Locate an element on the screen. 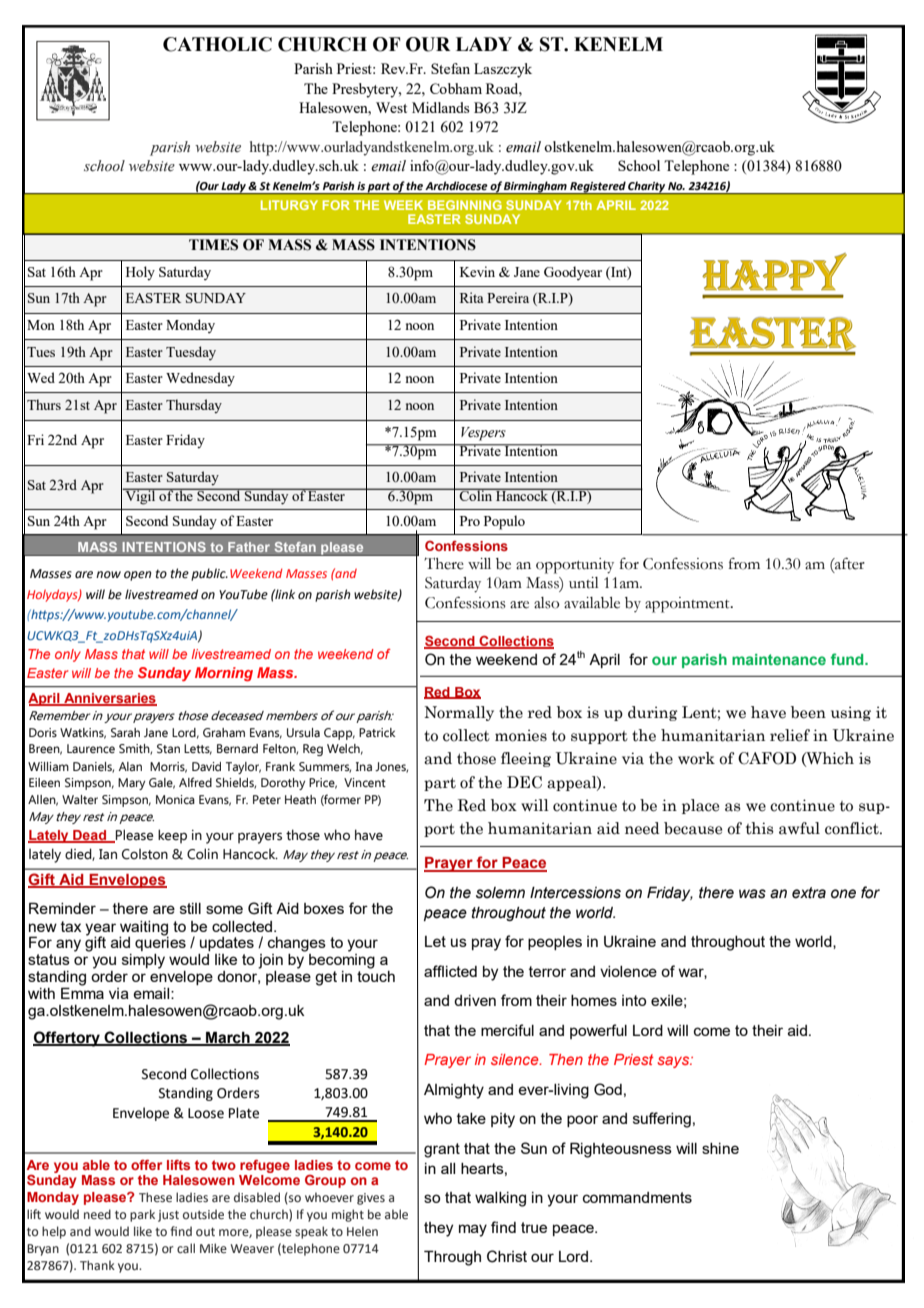 The image size is (924, 1308). waiting is located at coordinates (144, 929).
